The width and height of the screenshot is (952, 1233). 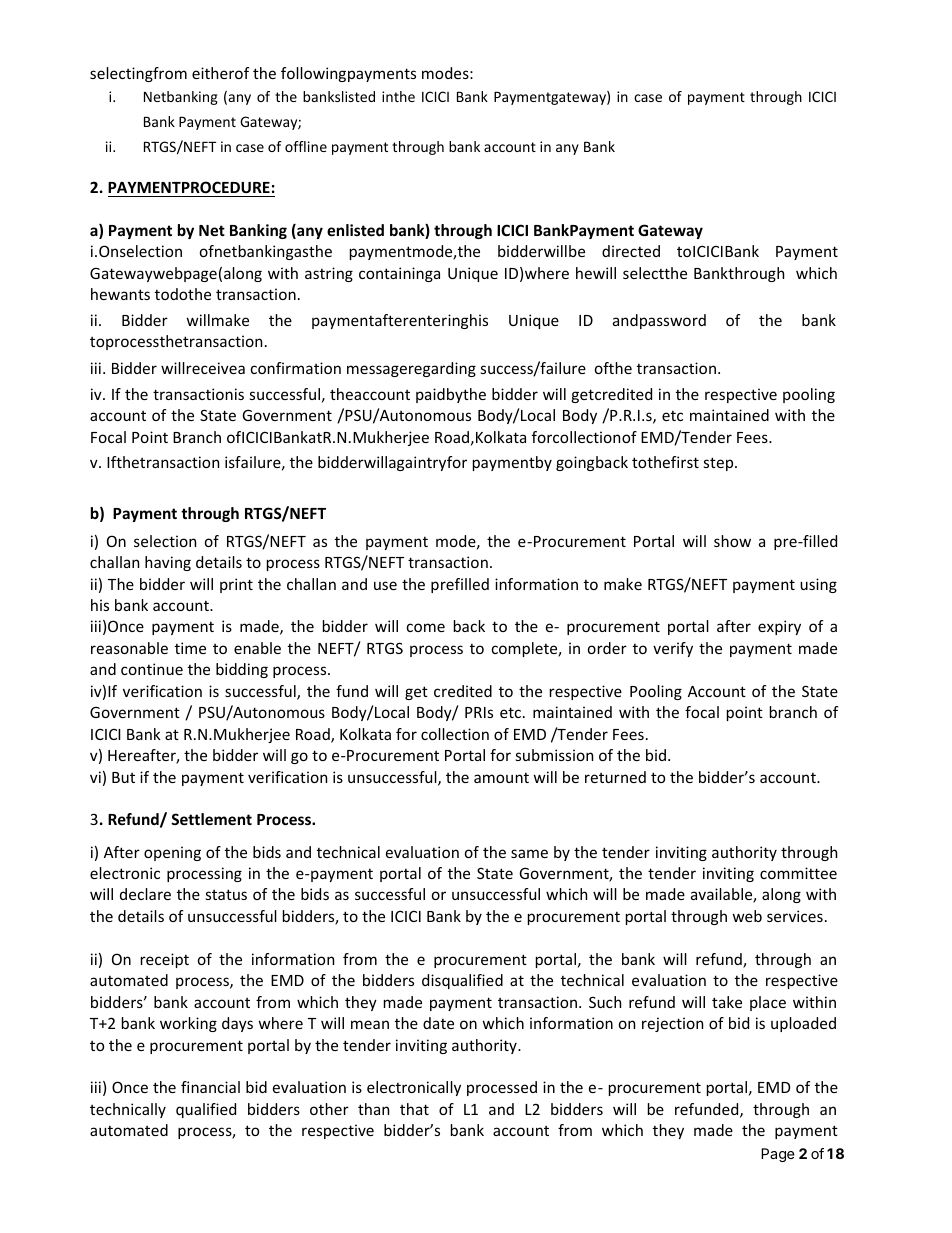 What do you see at coordinates (398, 96) in the screenshot?
I see `inthe` at bounding box center [398, 96].
